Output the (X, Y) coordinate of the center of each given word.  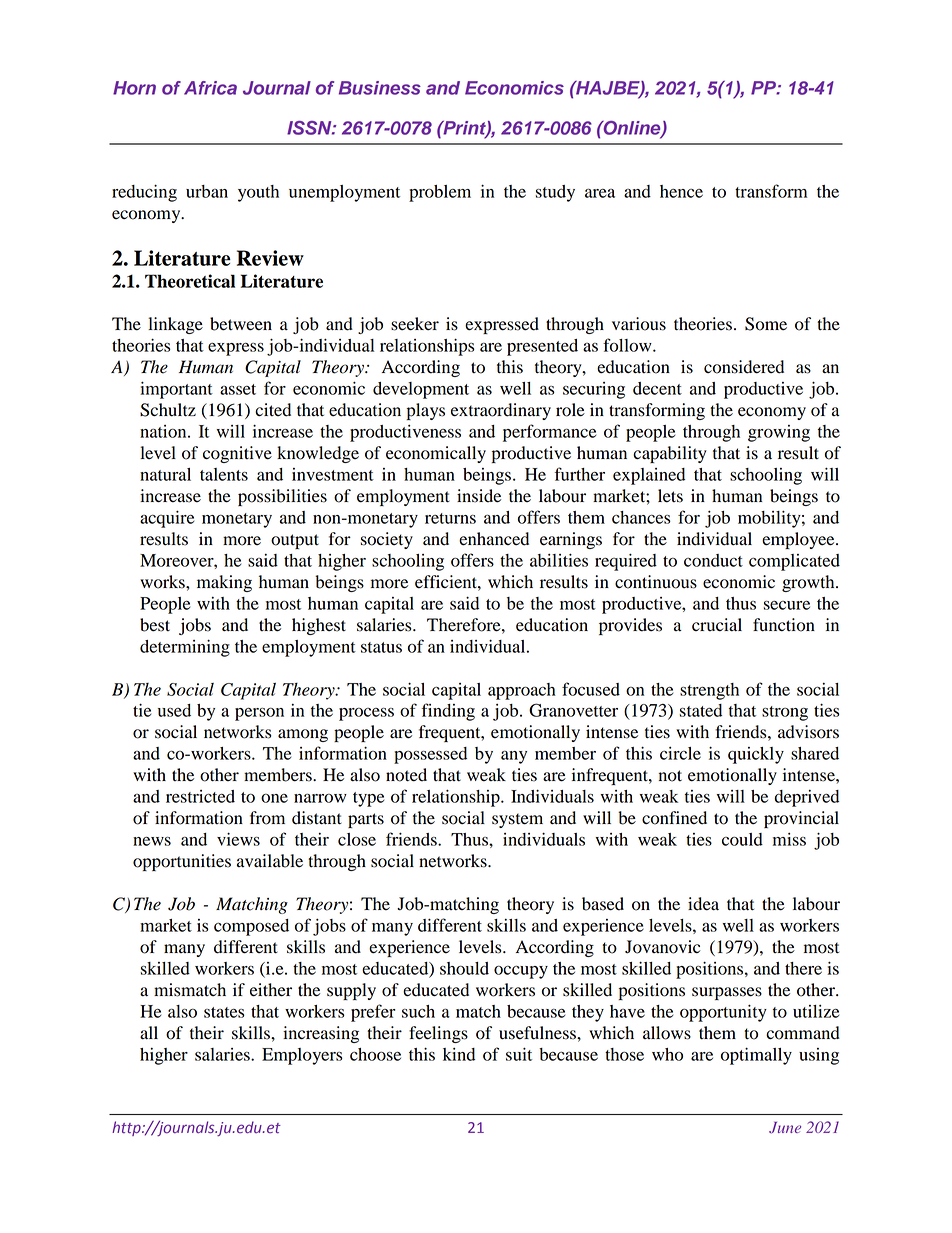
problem (440, 193)
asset (238, 389)
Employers (302, 1056)
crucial (717, 625)
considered (744, 367)
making (224, 583)
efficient (447, 582)
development (421, 390)
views (238, 839)
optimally (756, 1056)
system (517, 820)
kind (459, 1054)
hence (681, 191)
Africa (210, 88)
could (742, 839)
